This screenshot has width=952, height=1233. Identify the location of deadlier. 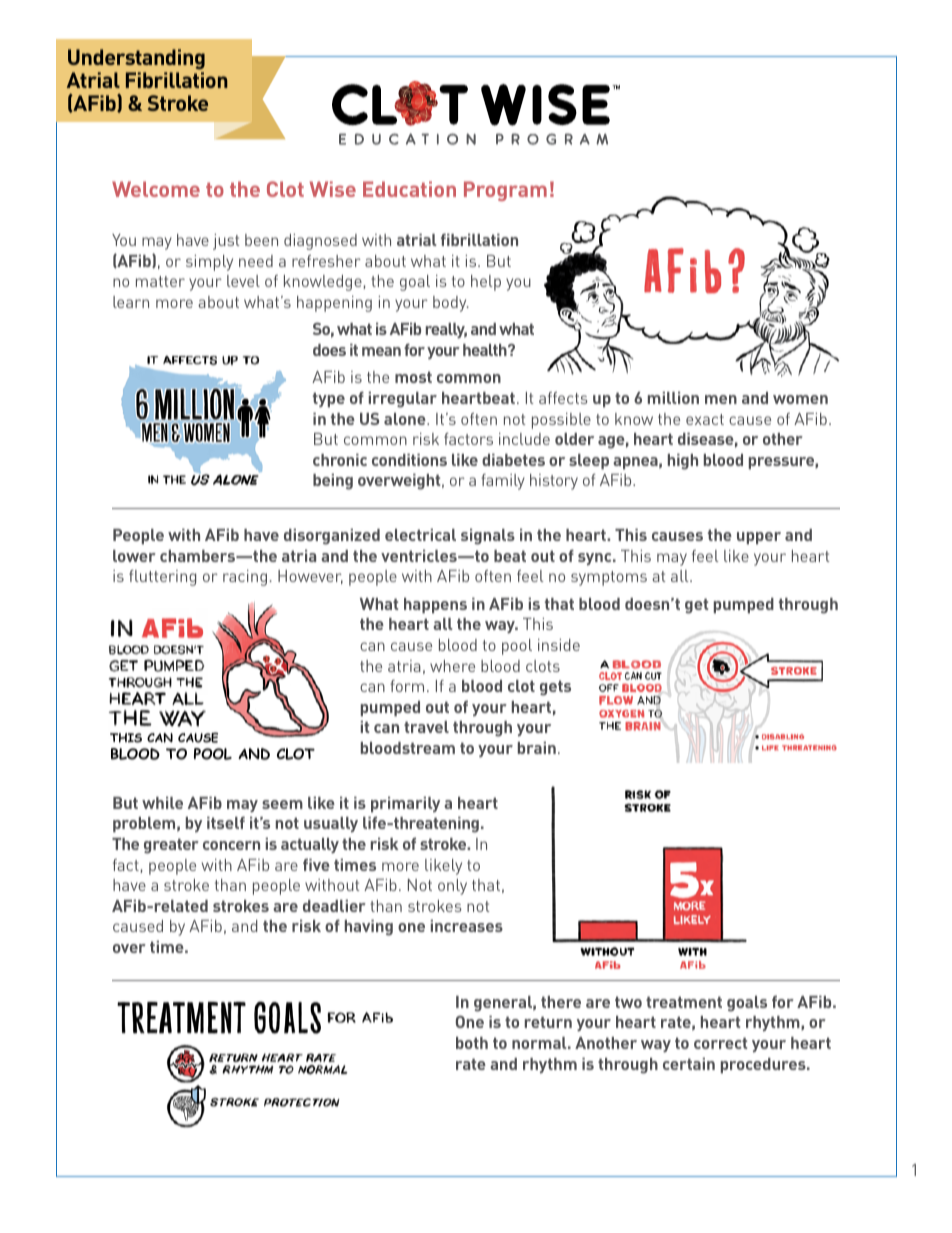
(334, 906).
